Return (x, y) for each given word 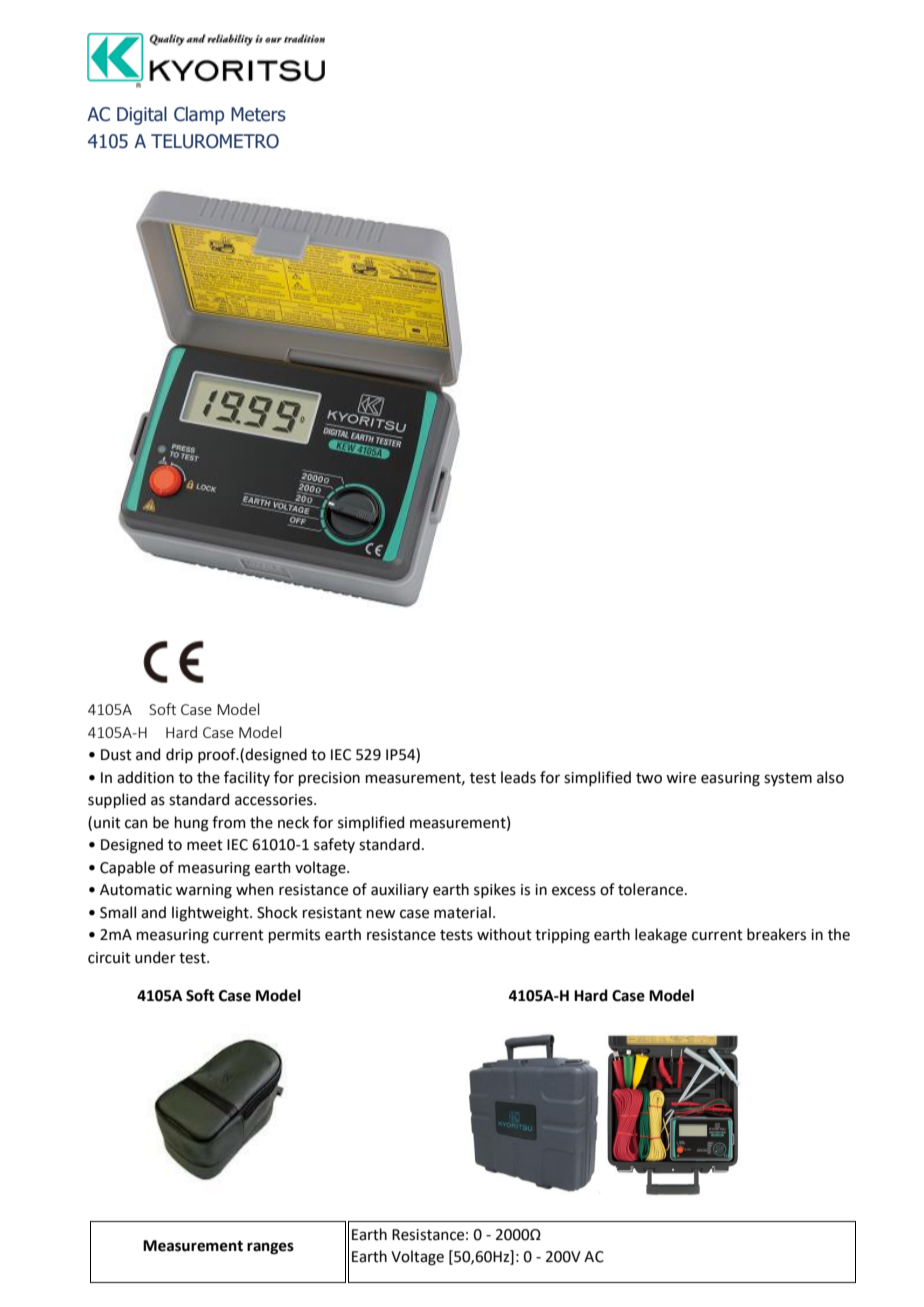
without (504, 934)
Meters (258, 114)
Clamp (199, 115)
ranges (270, 1248)
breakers (776, 934)
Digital (142, 115)
